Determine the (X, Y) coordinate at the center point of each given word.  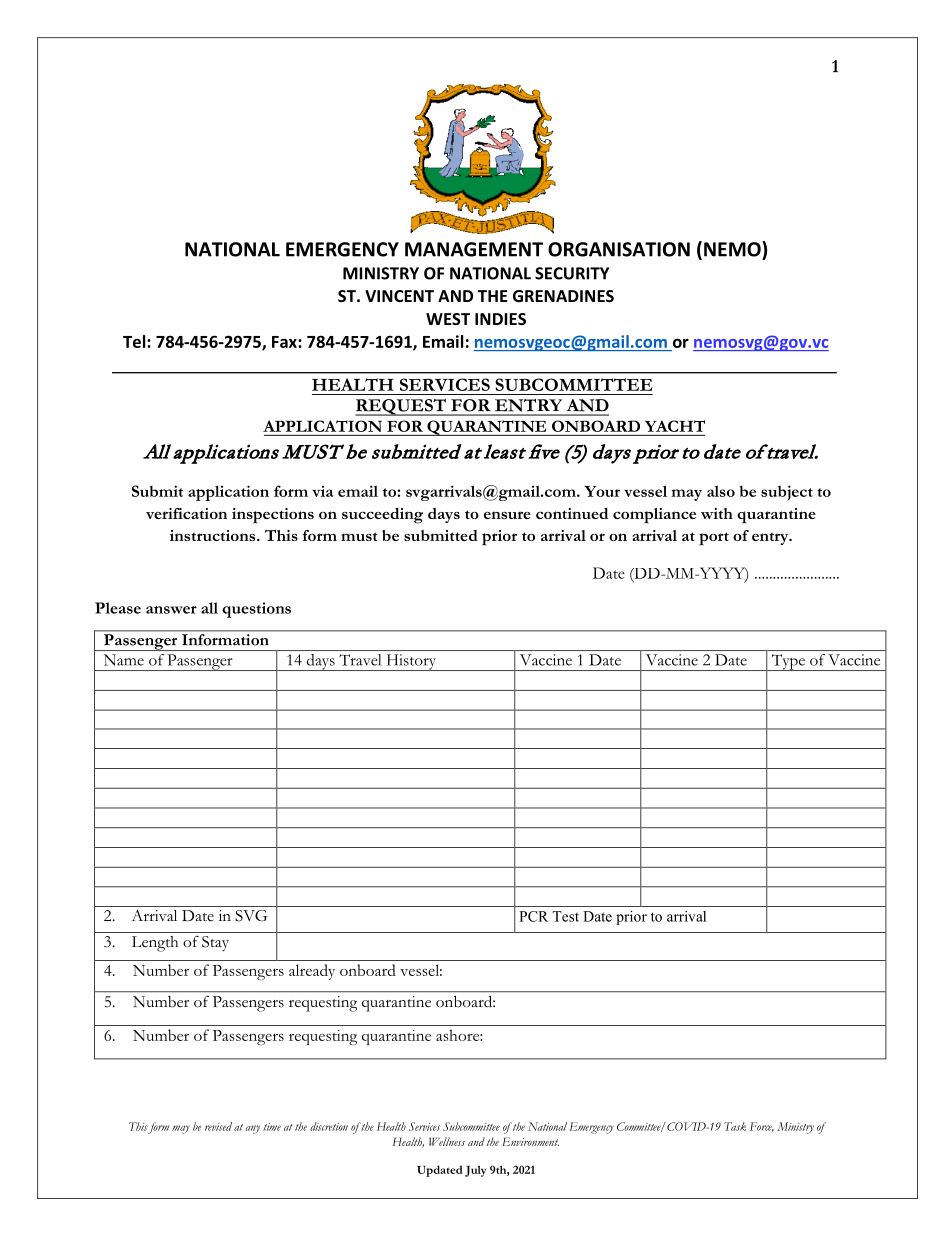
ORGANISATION (619, 249)
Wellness (447, 1141)
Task (735, 1126)
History (411, 662)
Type (788, 662)
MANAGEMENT (474, 249)
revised (218, 1126)
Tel (135, 341)
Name (124, 660)
